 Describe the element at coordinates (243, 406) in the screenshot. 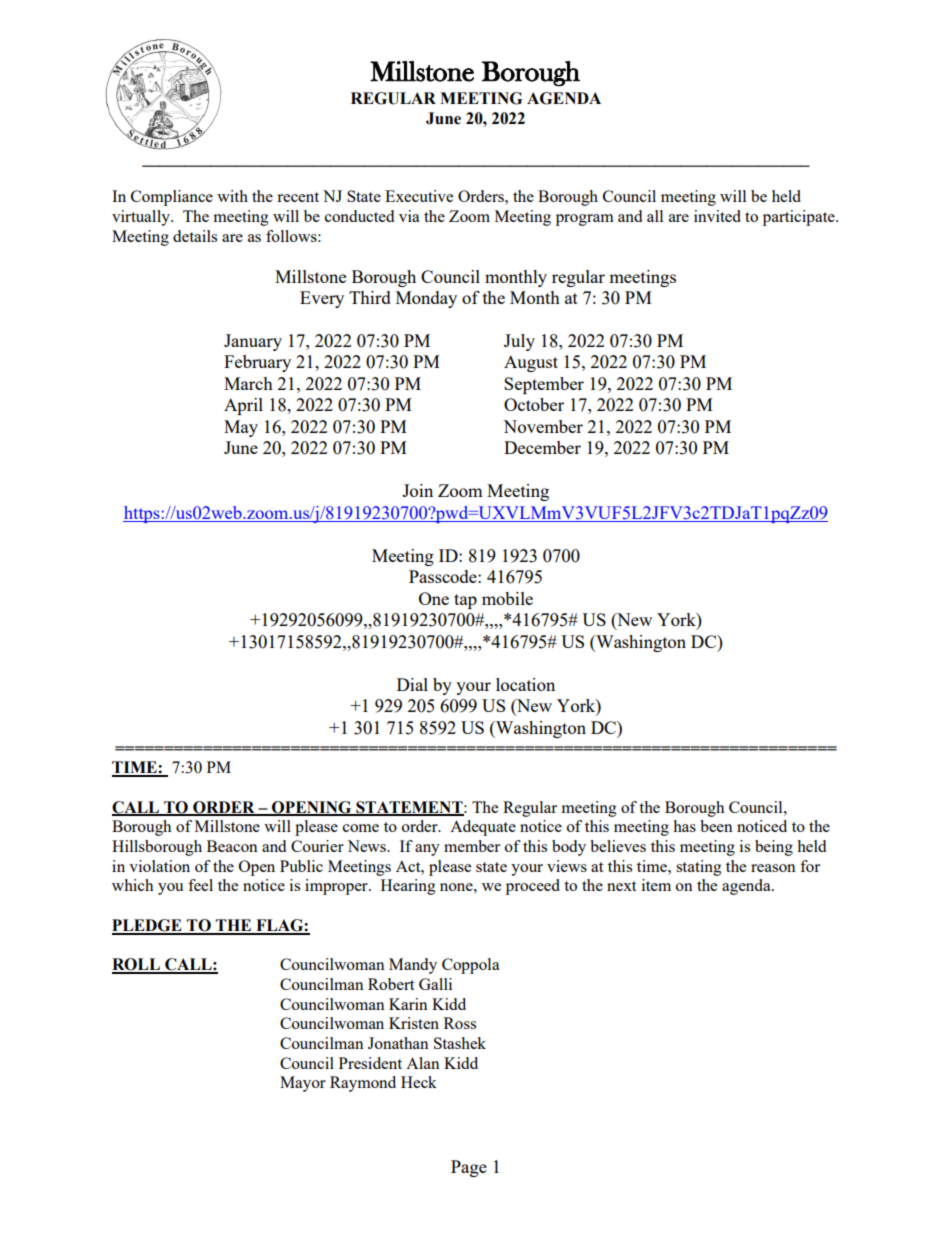

I see `April` at that location.
